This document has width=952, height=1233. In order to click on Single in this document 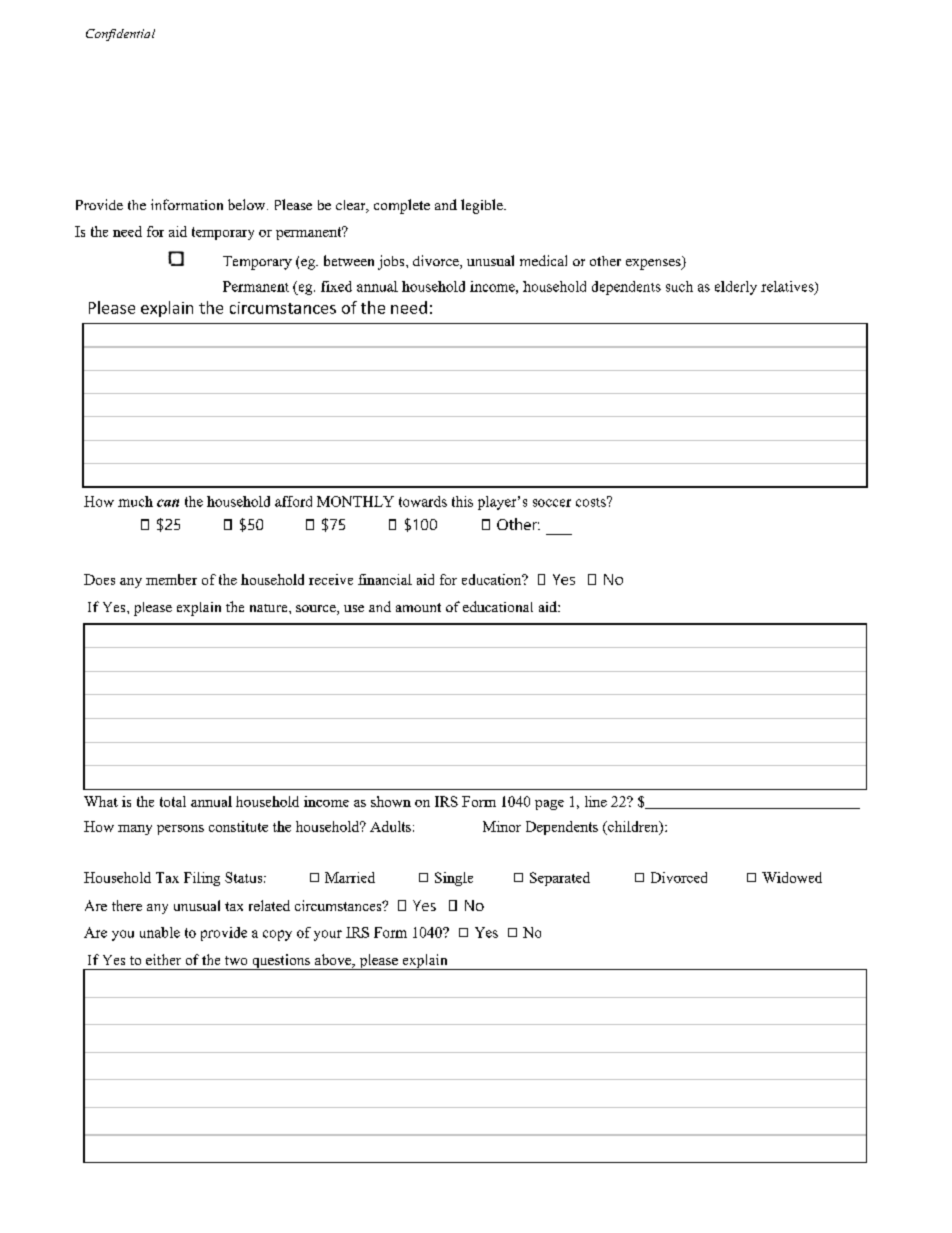, I will do `click(454, 879)`.
